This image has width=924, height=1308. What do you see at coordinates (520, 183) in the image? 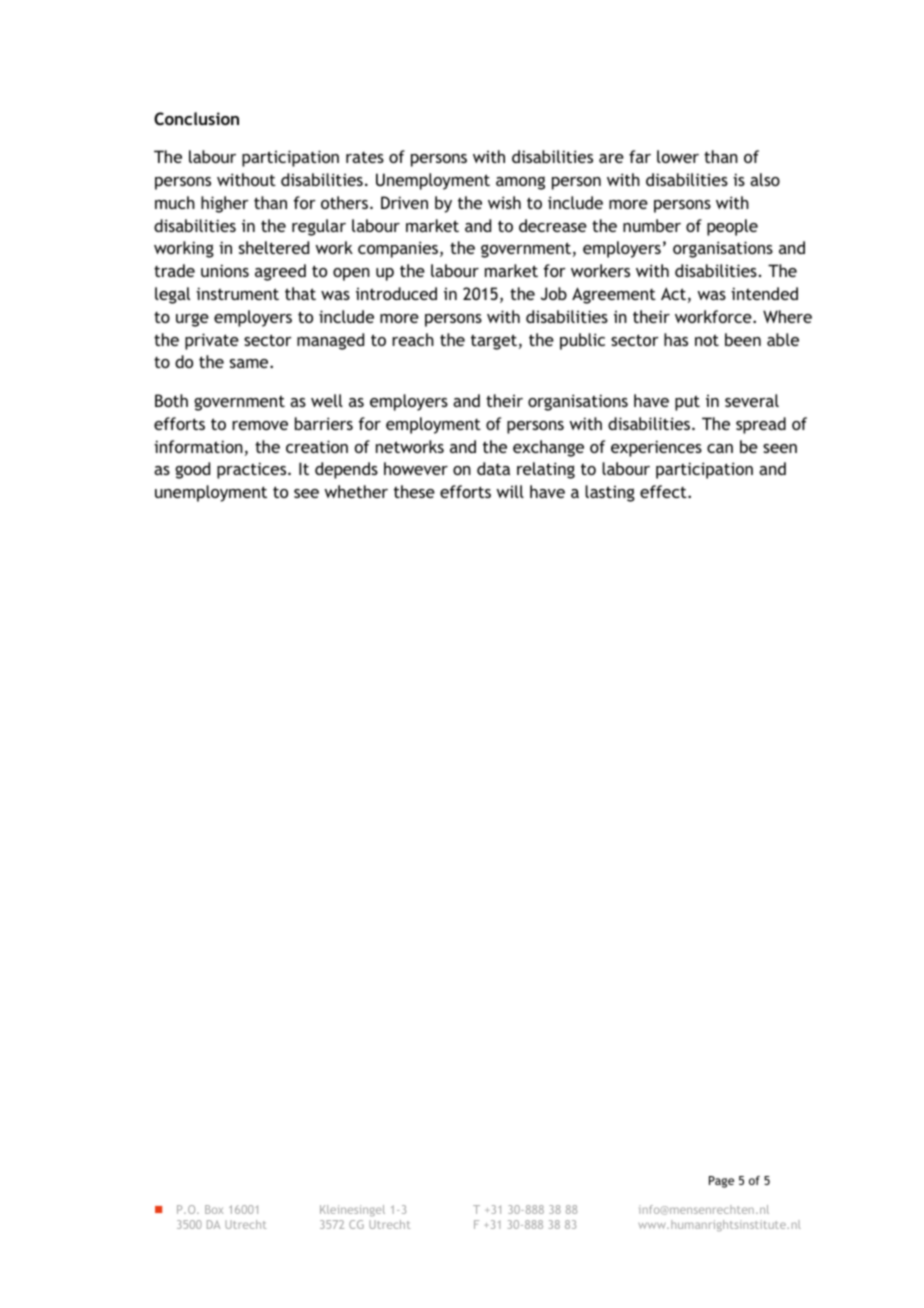
I see `among` at bounding box center [520, 183].
